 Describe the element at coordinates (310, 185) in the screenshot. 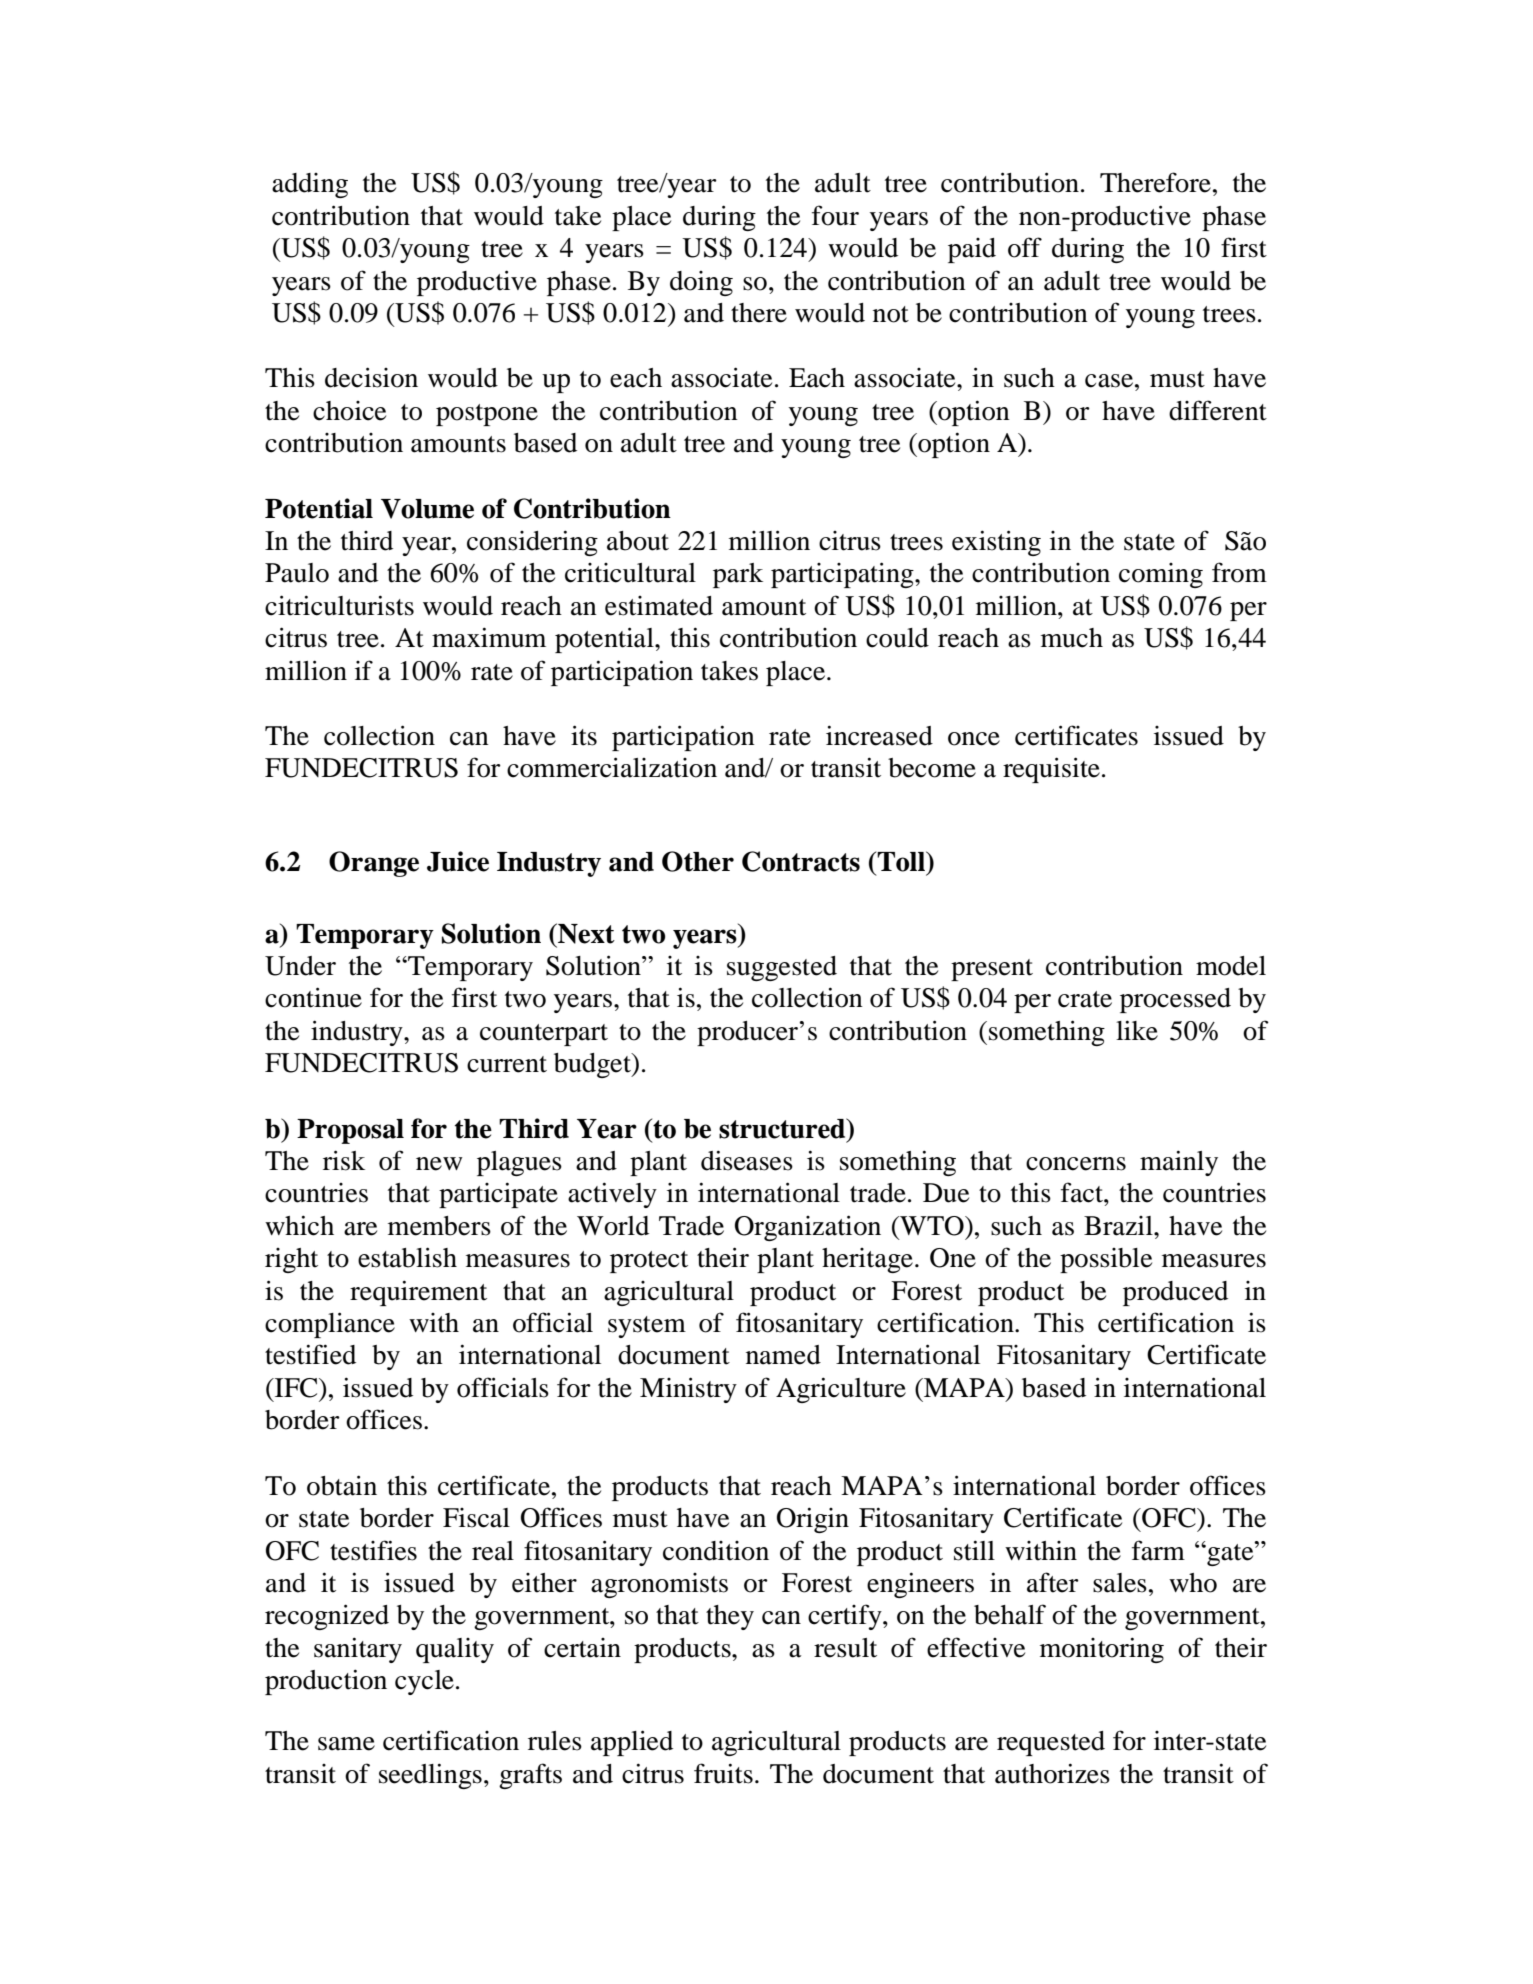

I see `adding` at that location.
